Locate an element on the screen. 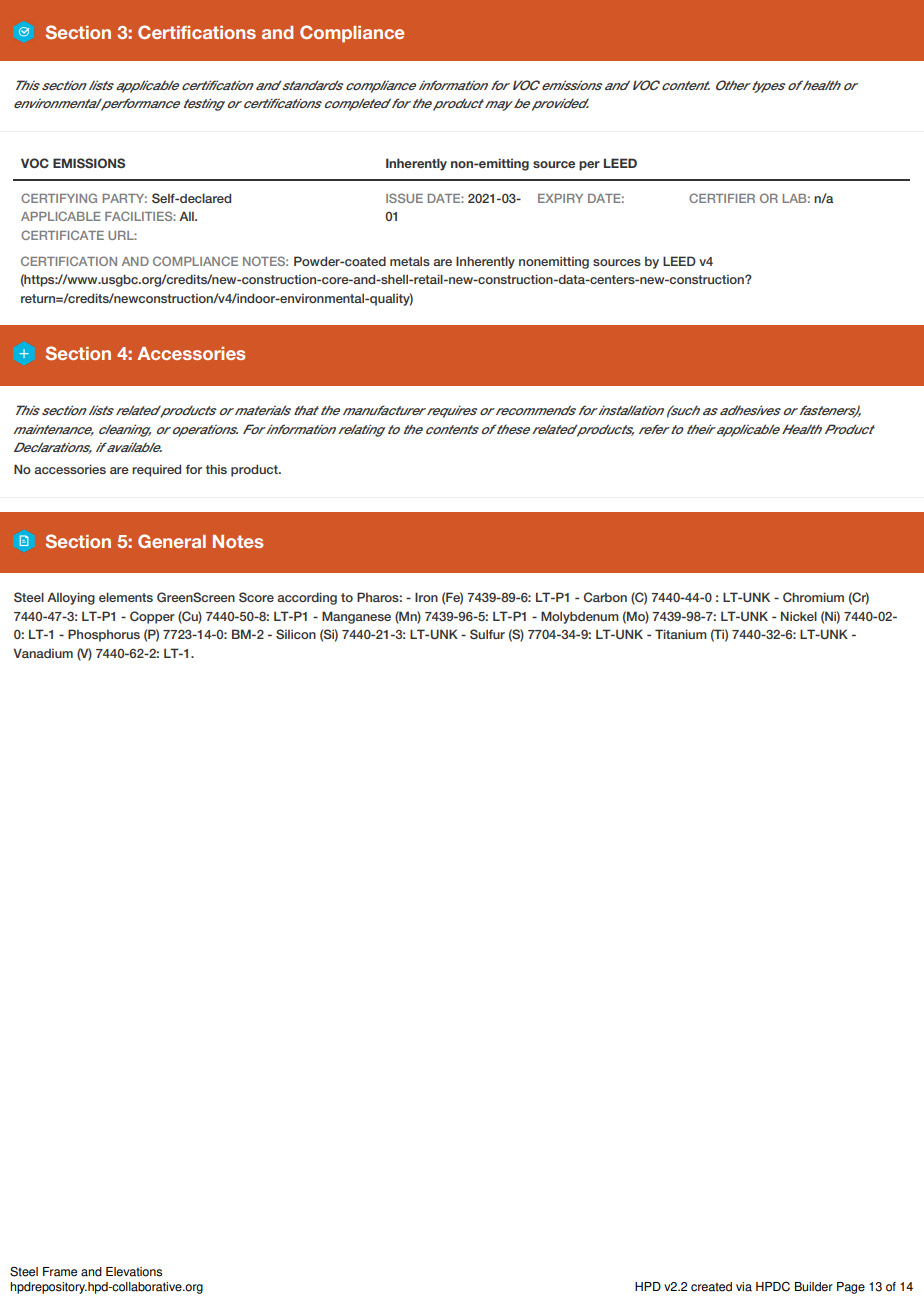 Image resolution: width=924 pixels, height=1308 pixels. Frame is located at coordinates (60, 1272).
